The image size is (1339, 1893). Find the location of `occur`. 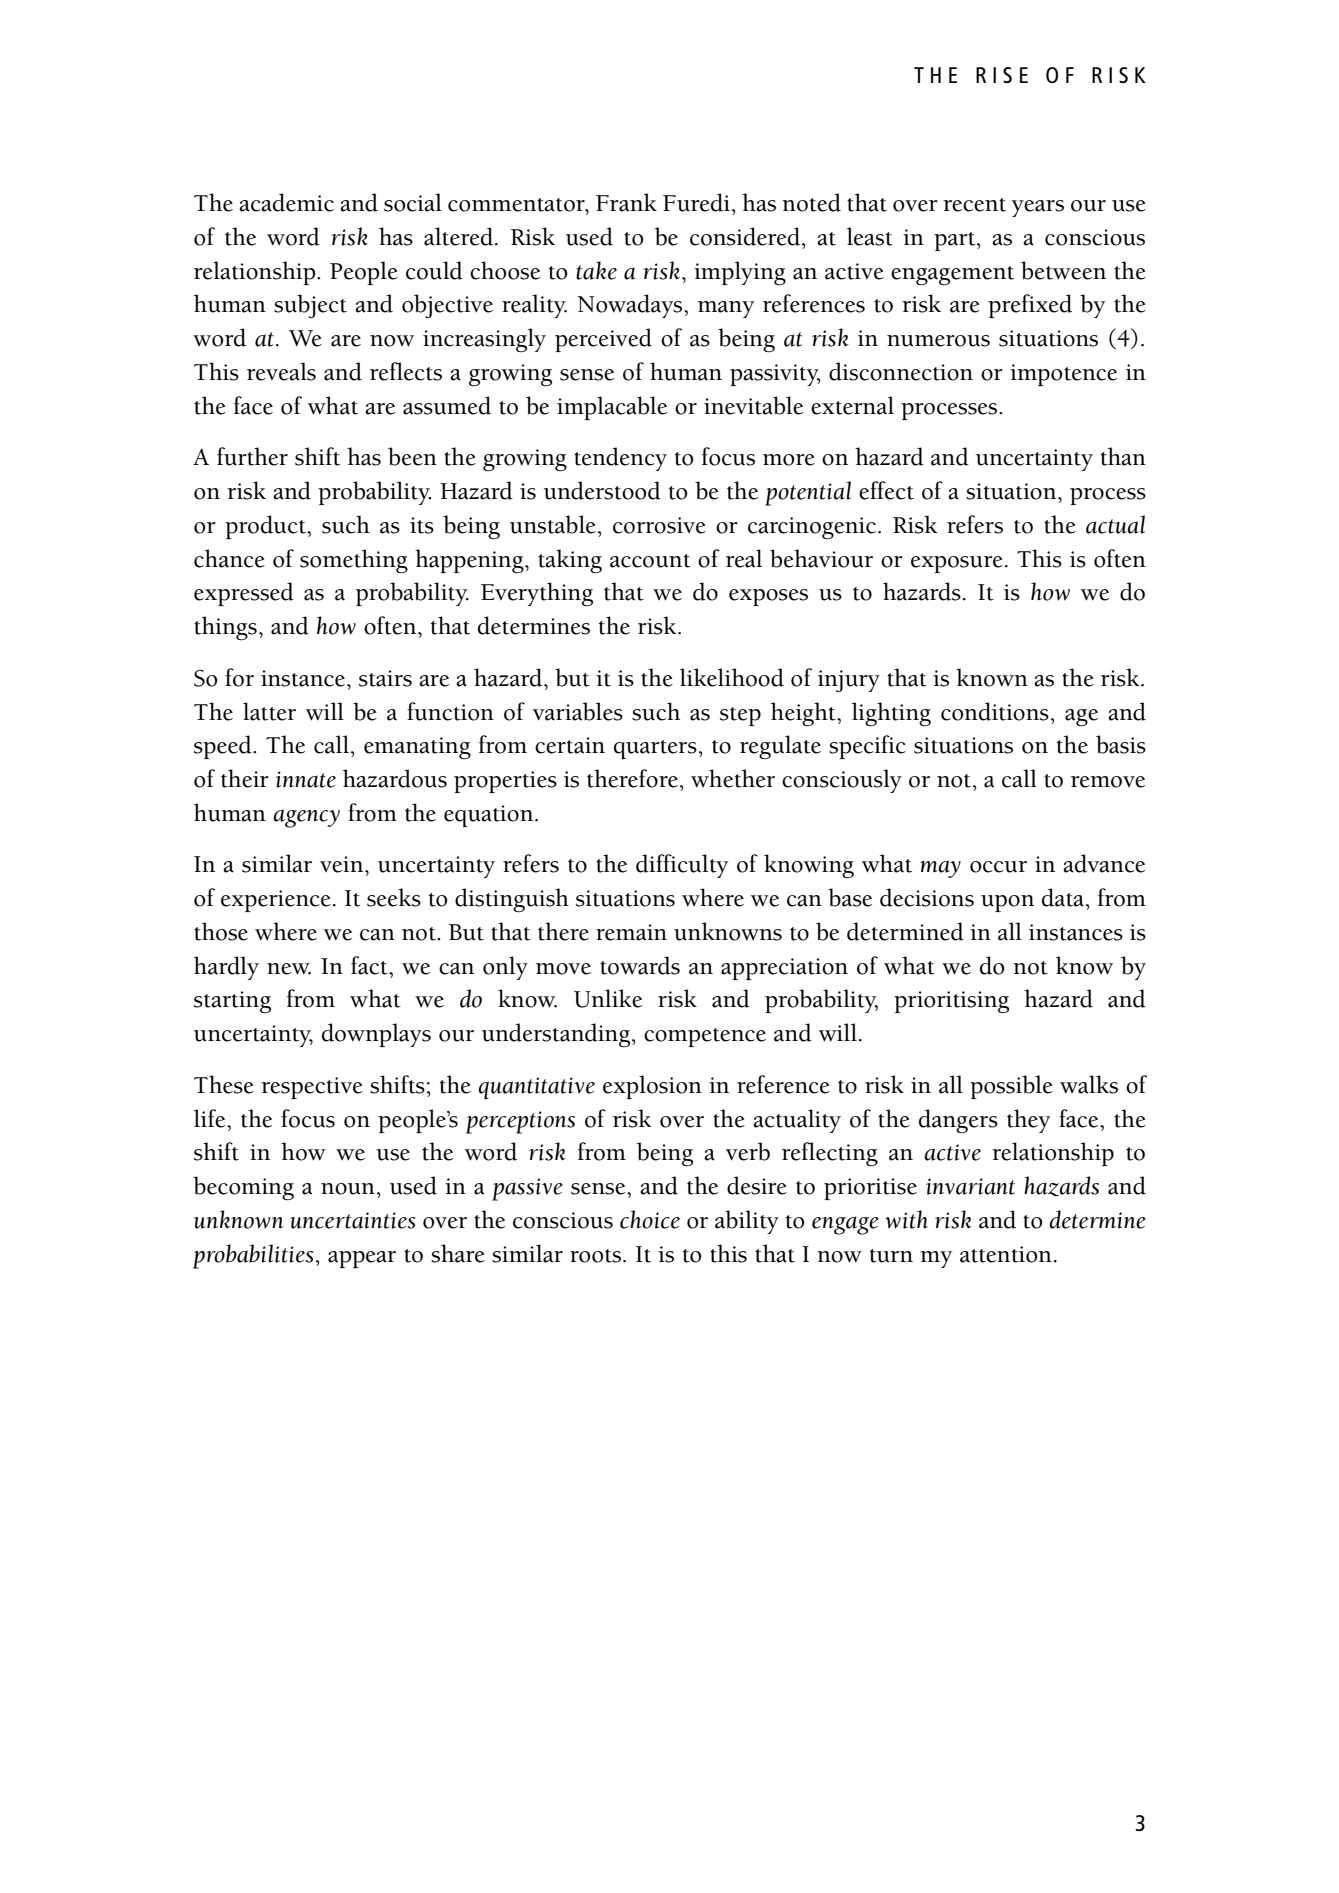

occur is located at coordinates (998, 867).
